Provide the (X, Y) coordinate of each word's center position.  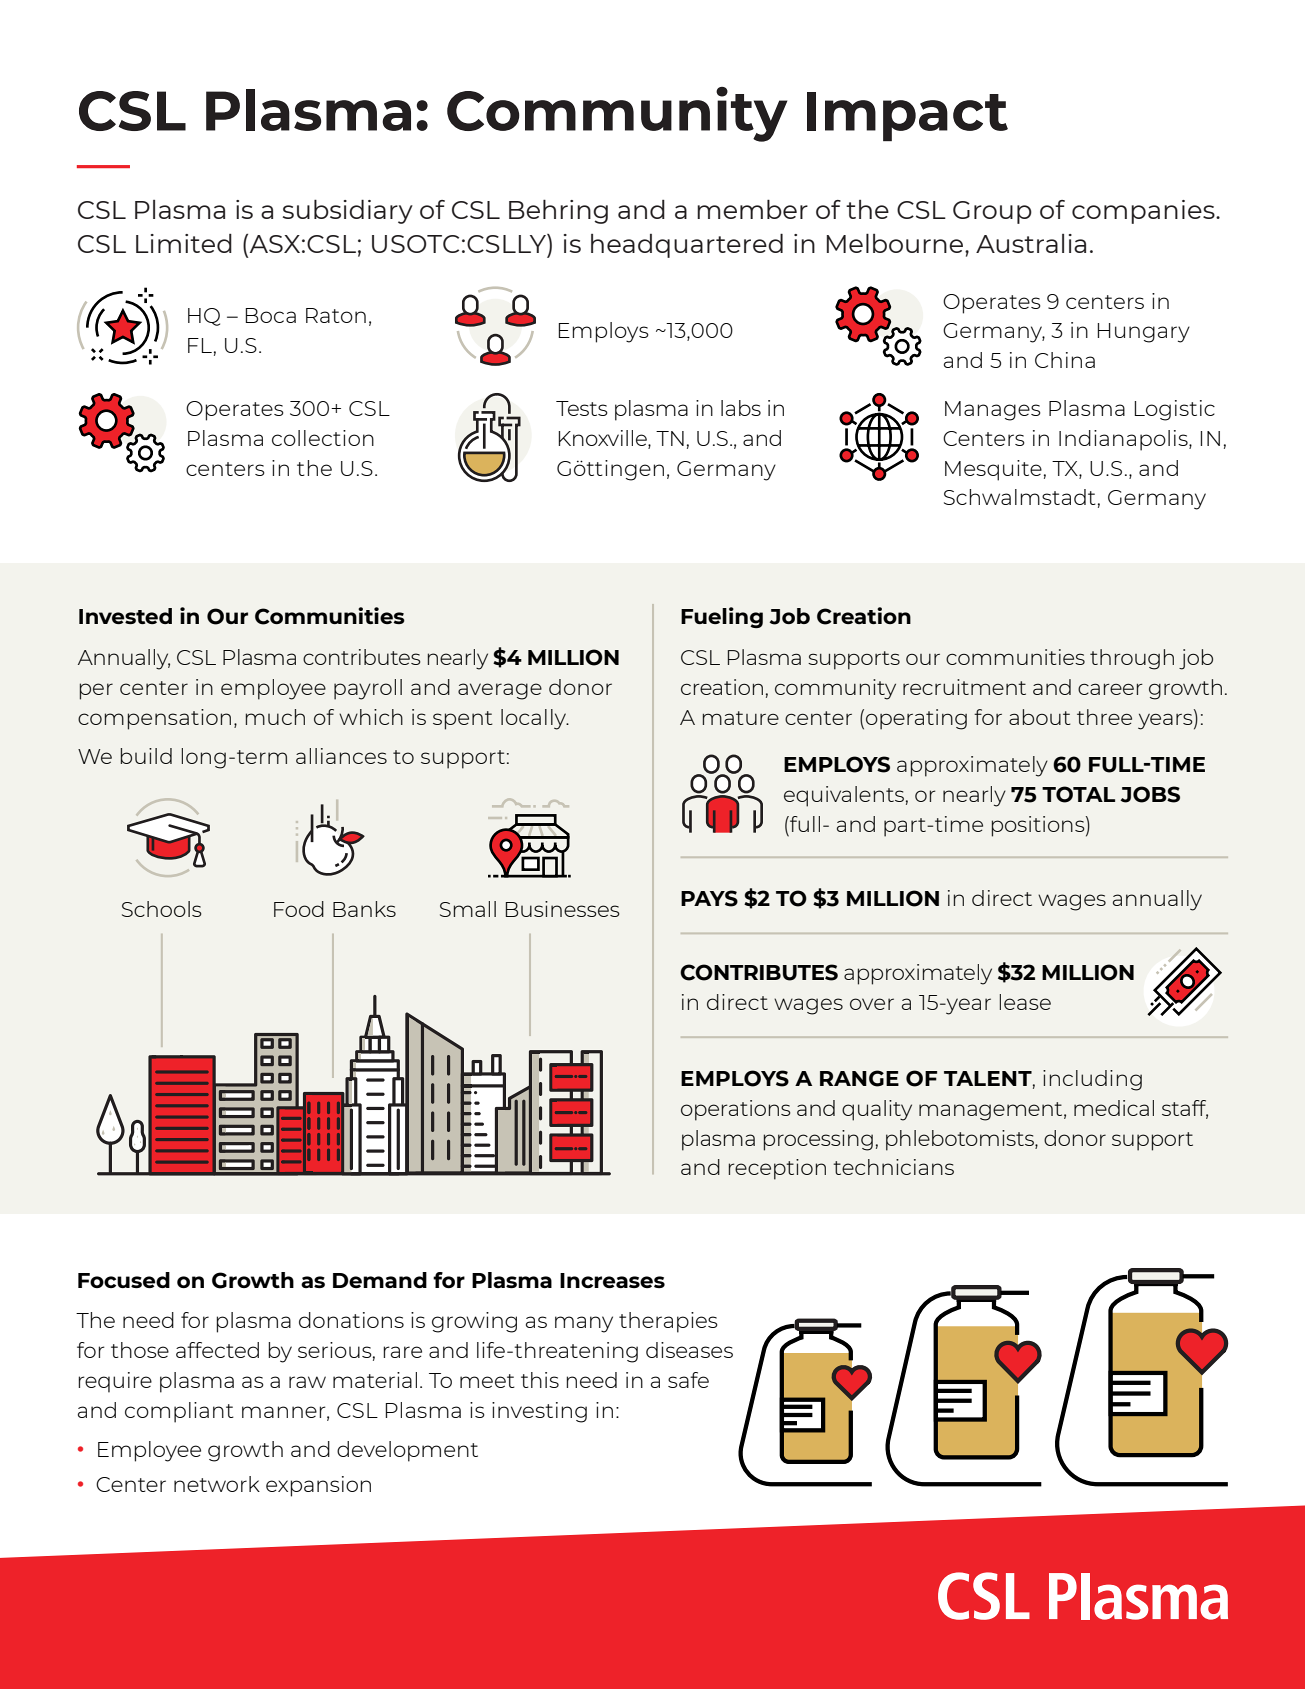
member (752, 209)
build (146, 756)
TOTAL (1078, 794)
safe (688, 1380)
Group (992, 212)
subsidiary (348, 211)
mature (741, 718)
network (217, 1484)
